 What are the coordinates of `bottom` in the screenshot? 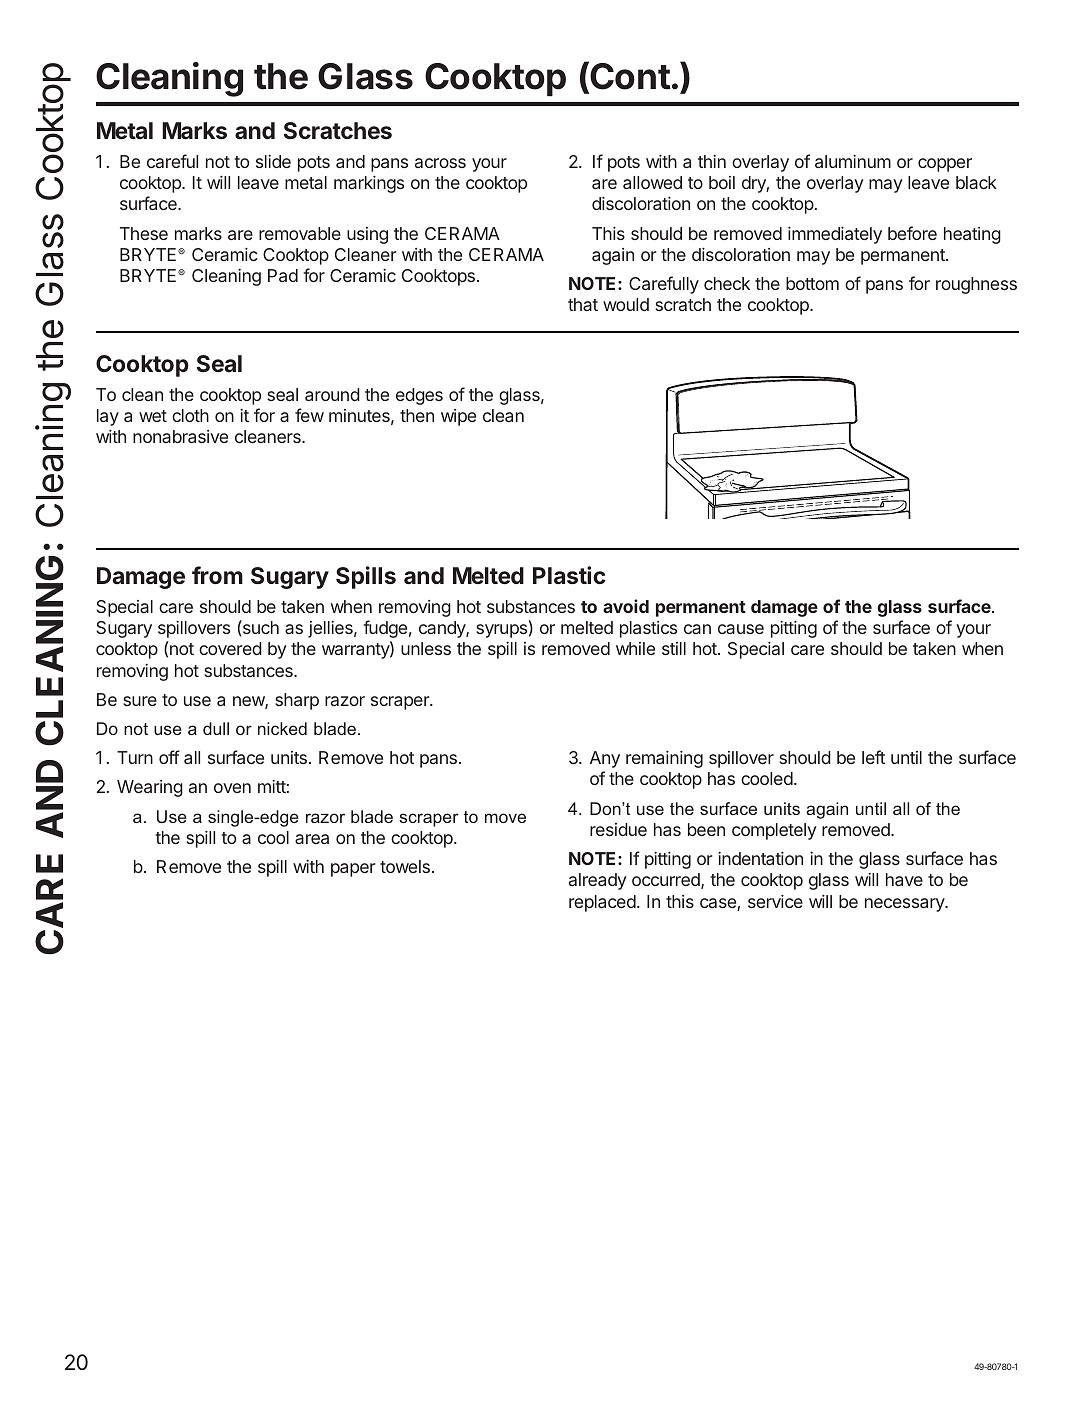 It's located at (812, 283).
